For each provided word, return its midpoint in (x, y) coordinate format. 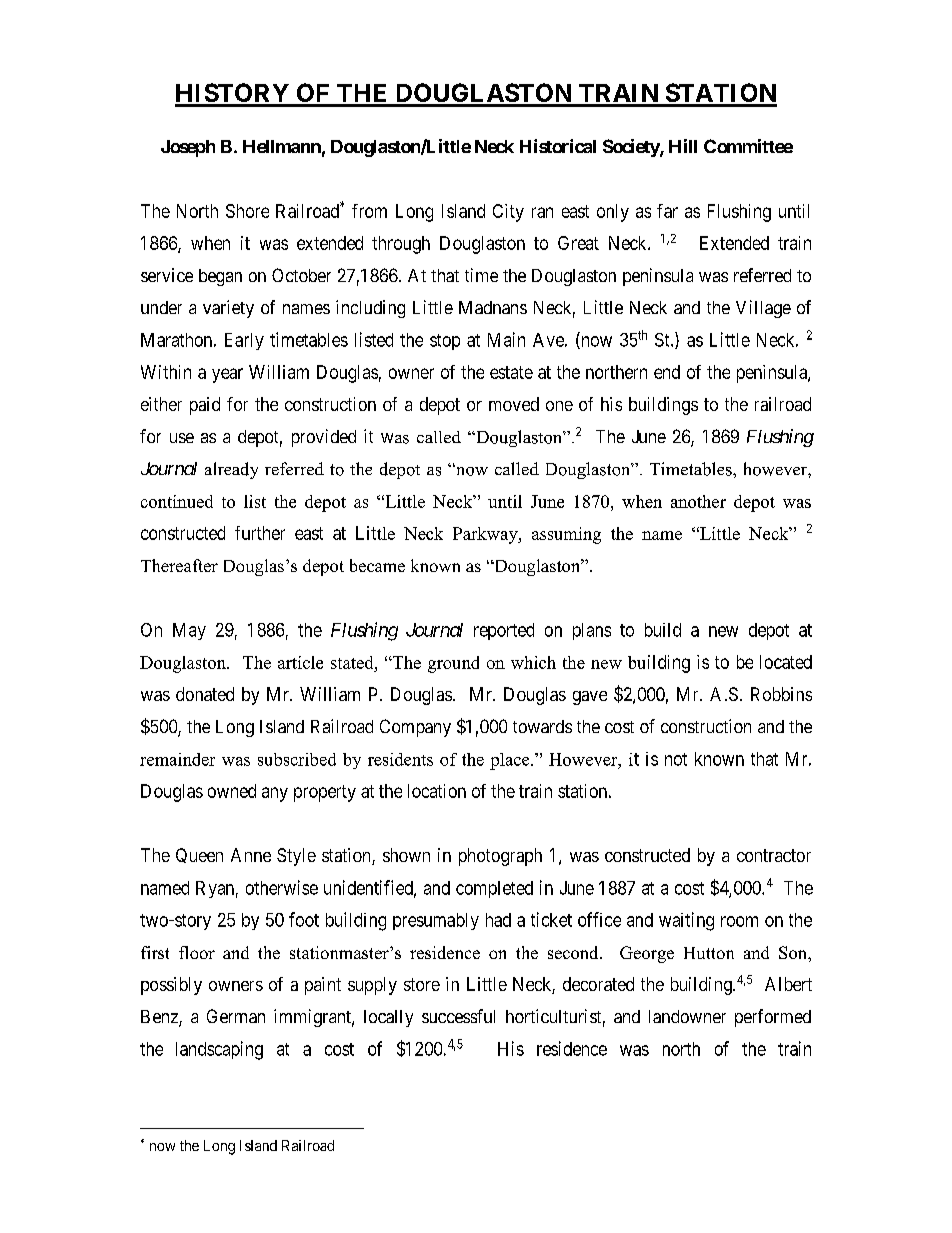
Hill (683, 146)
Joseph (188, 148)
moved (514, 404)
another (698, 501)
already (231, 470)
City (508, 213)
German (236, 1016)
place (511, 761)
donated (205, 694)
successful (458, 1016)
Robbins (781, 694)
